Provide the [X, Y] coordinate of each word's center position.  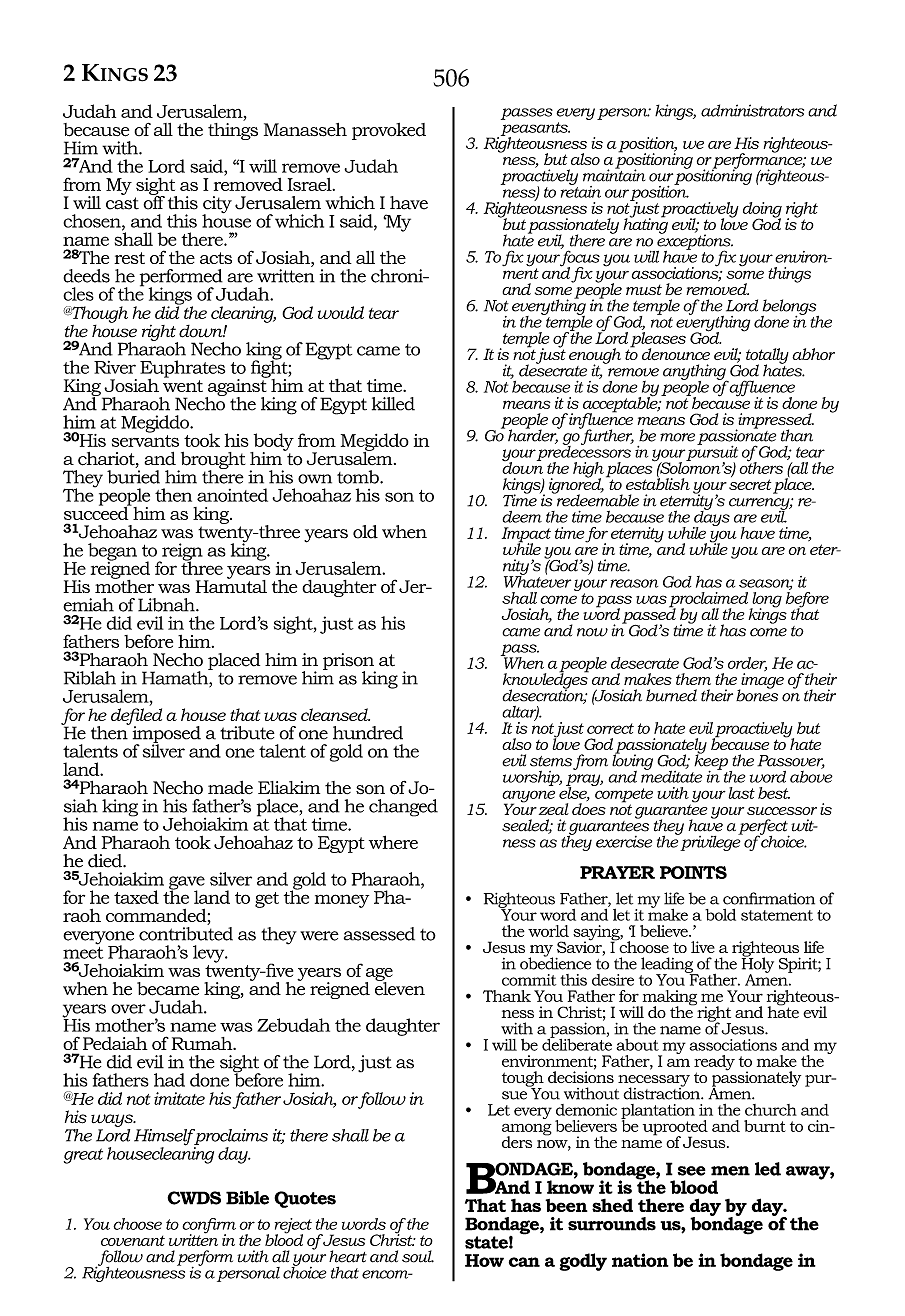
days [711, 518]
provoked [389, 131]
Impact [526, 536]
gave [187, 884]
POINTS [693, 872]
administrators [752, 110]
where [393, 842]
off [154, 202]
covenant [133, 1241]
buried [133, 477]
